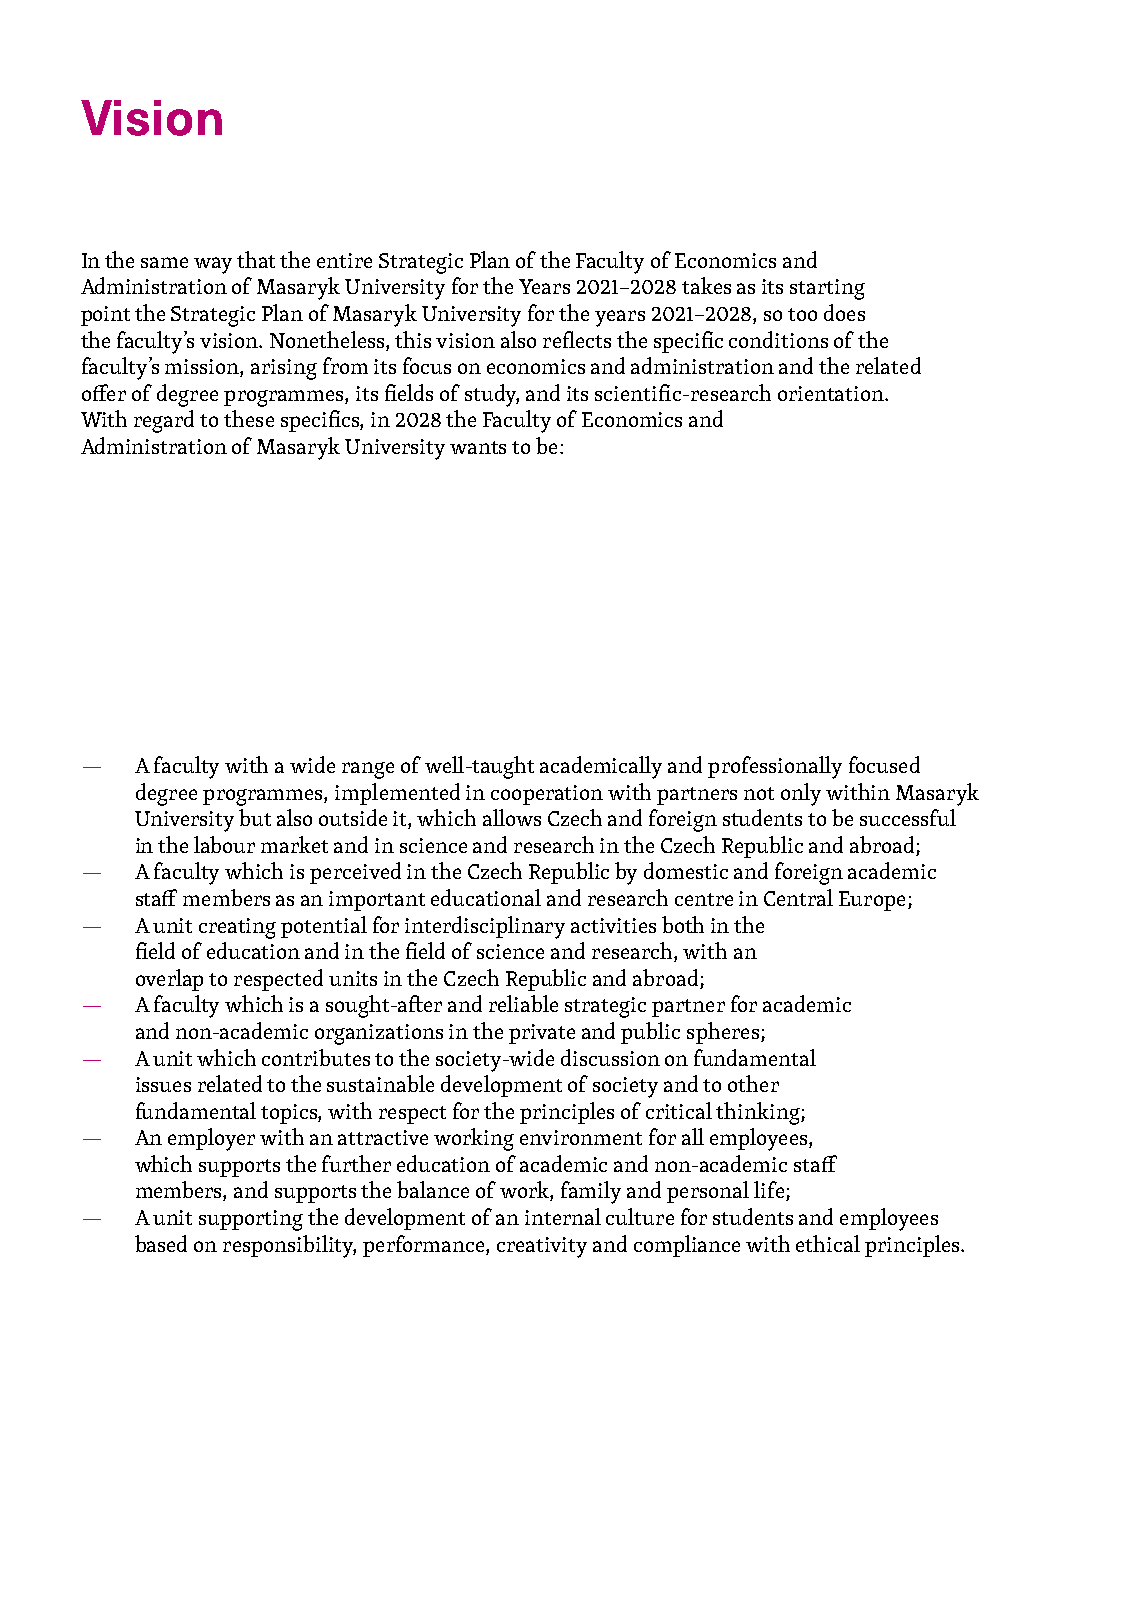 Image resolution: width=1131 pixels, height=1599 pixels. What do you see at coordinates (724, 1033) in the screenshot?
I see `spheres` at bounding box center [724, 1033].
